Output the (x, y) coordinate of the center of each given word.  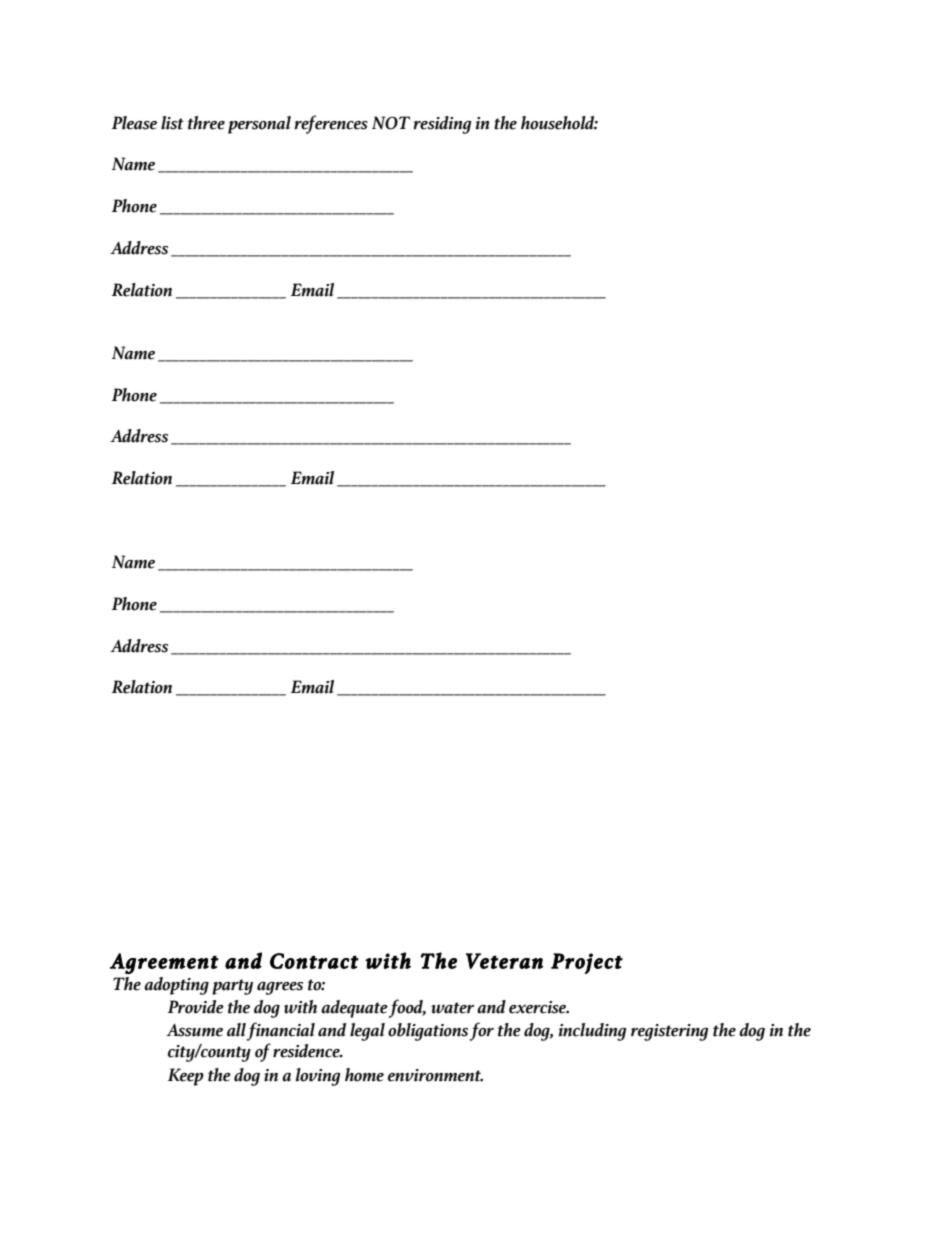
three (206, 123)
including (593, 1032)
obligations (428, 1032)
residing (442, 125)
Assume (194, 1030)
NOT (391, 123)
